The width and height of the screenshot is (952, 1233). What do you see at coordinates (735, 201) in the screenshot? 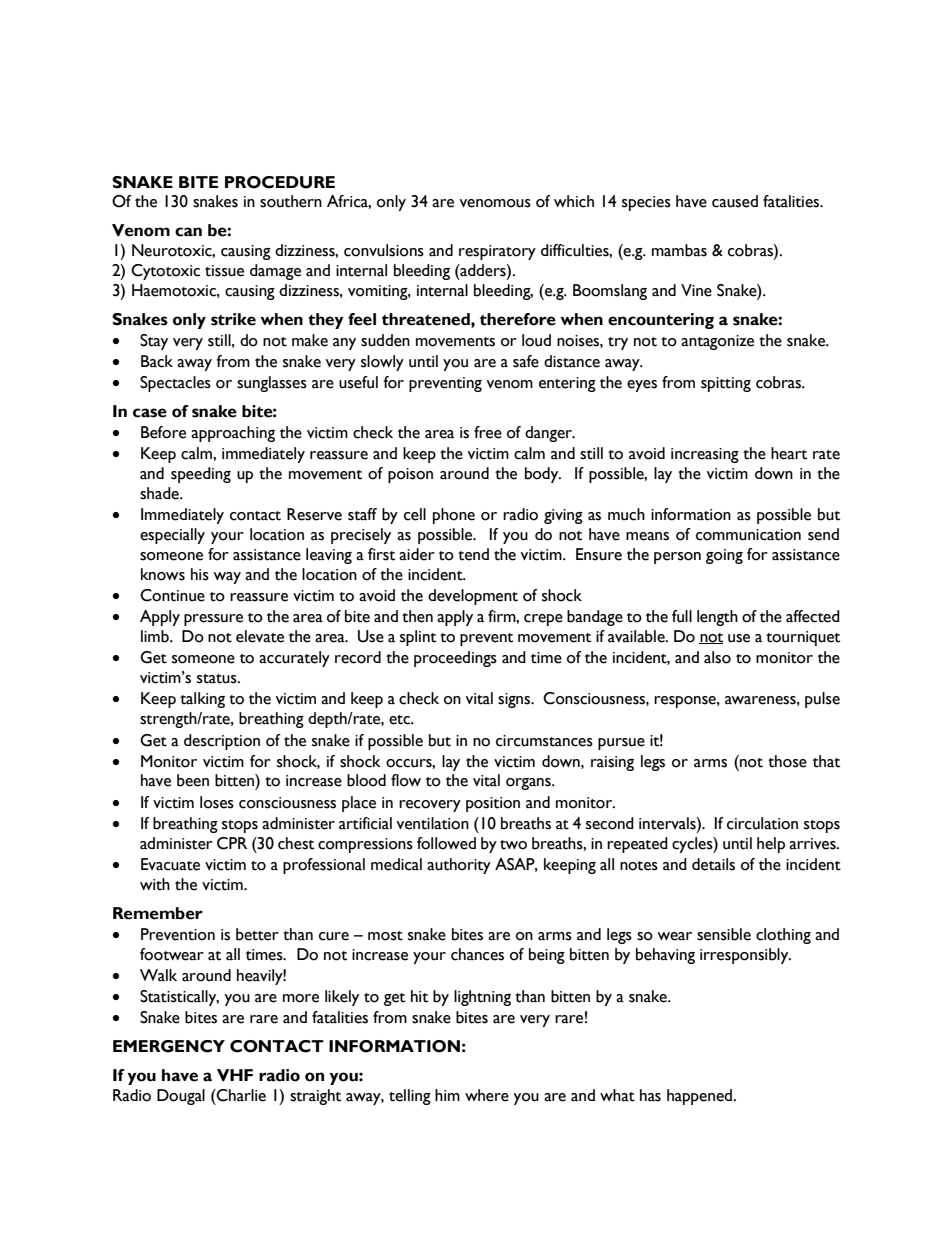
I see `caused` at bounding box center [735, 201].
